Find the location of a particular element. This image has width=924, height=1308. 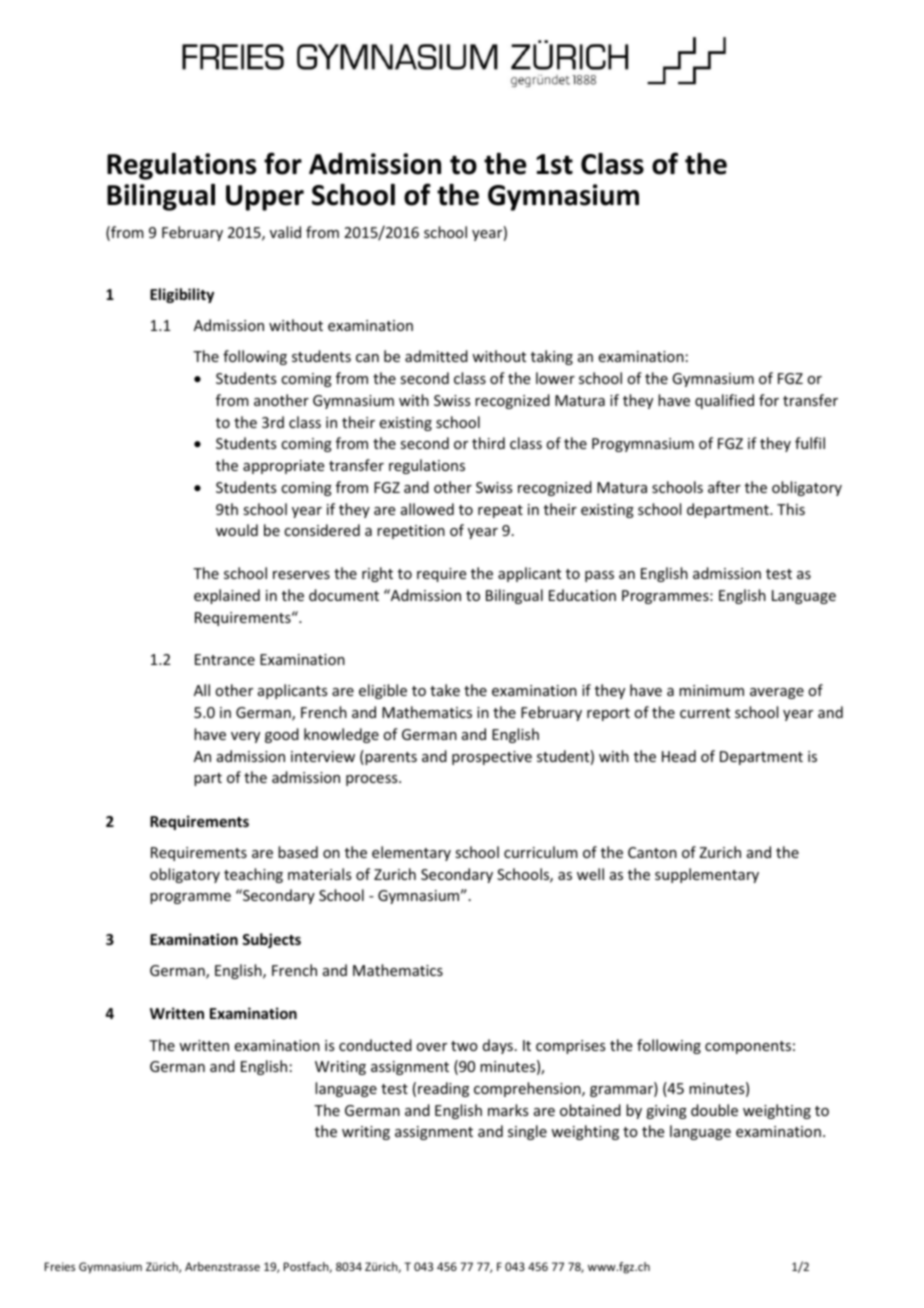

third is located at coordinates (488, 443).
